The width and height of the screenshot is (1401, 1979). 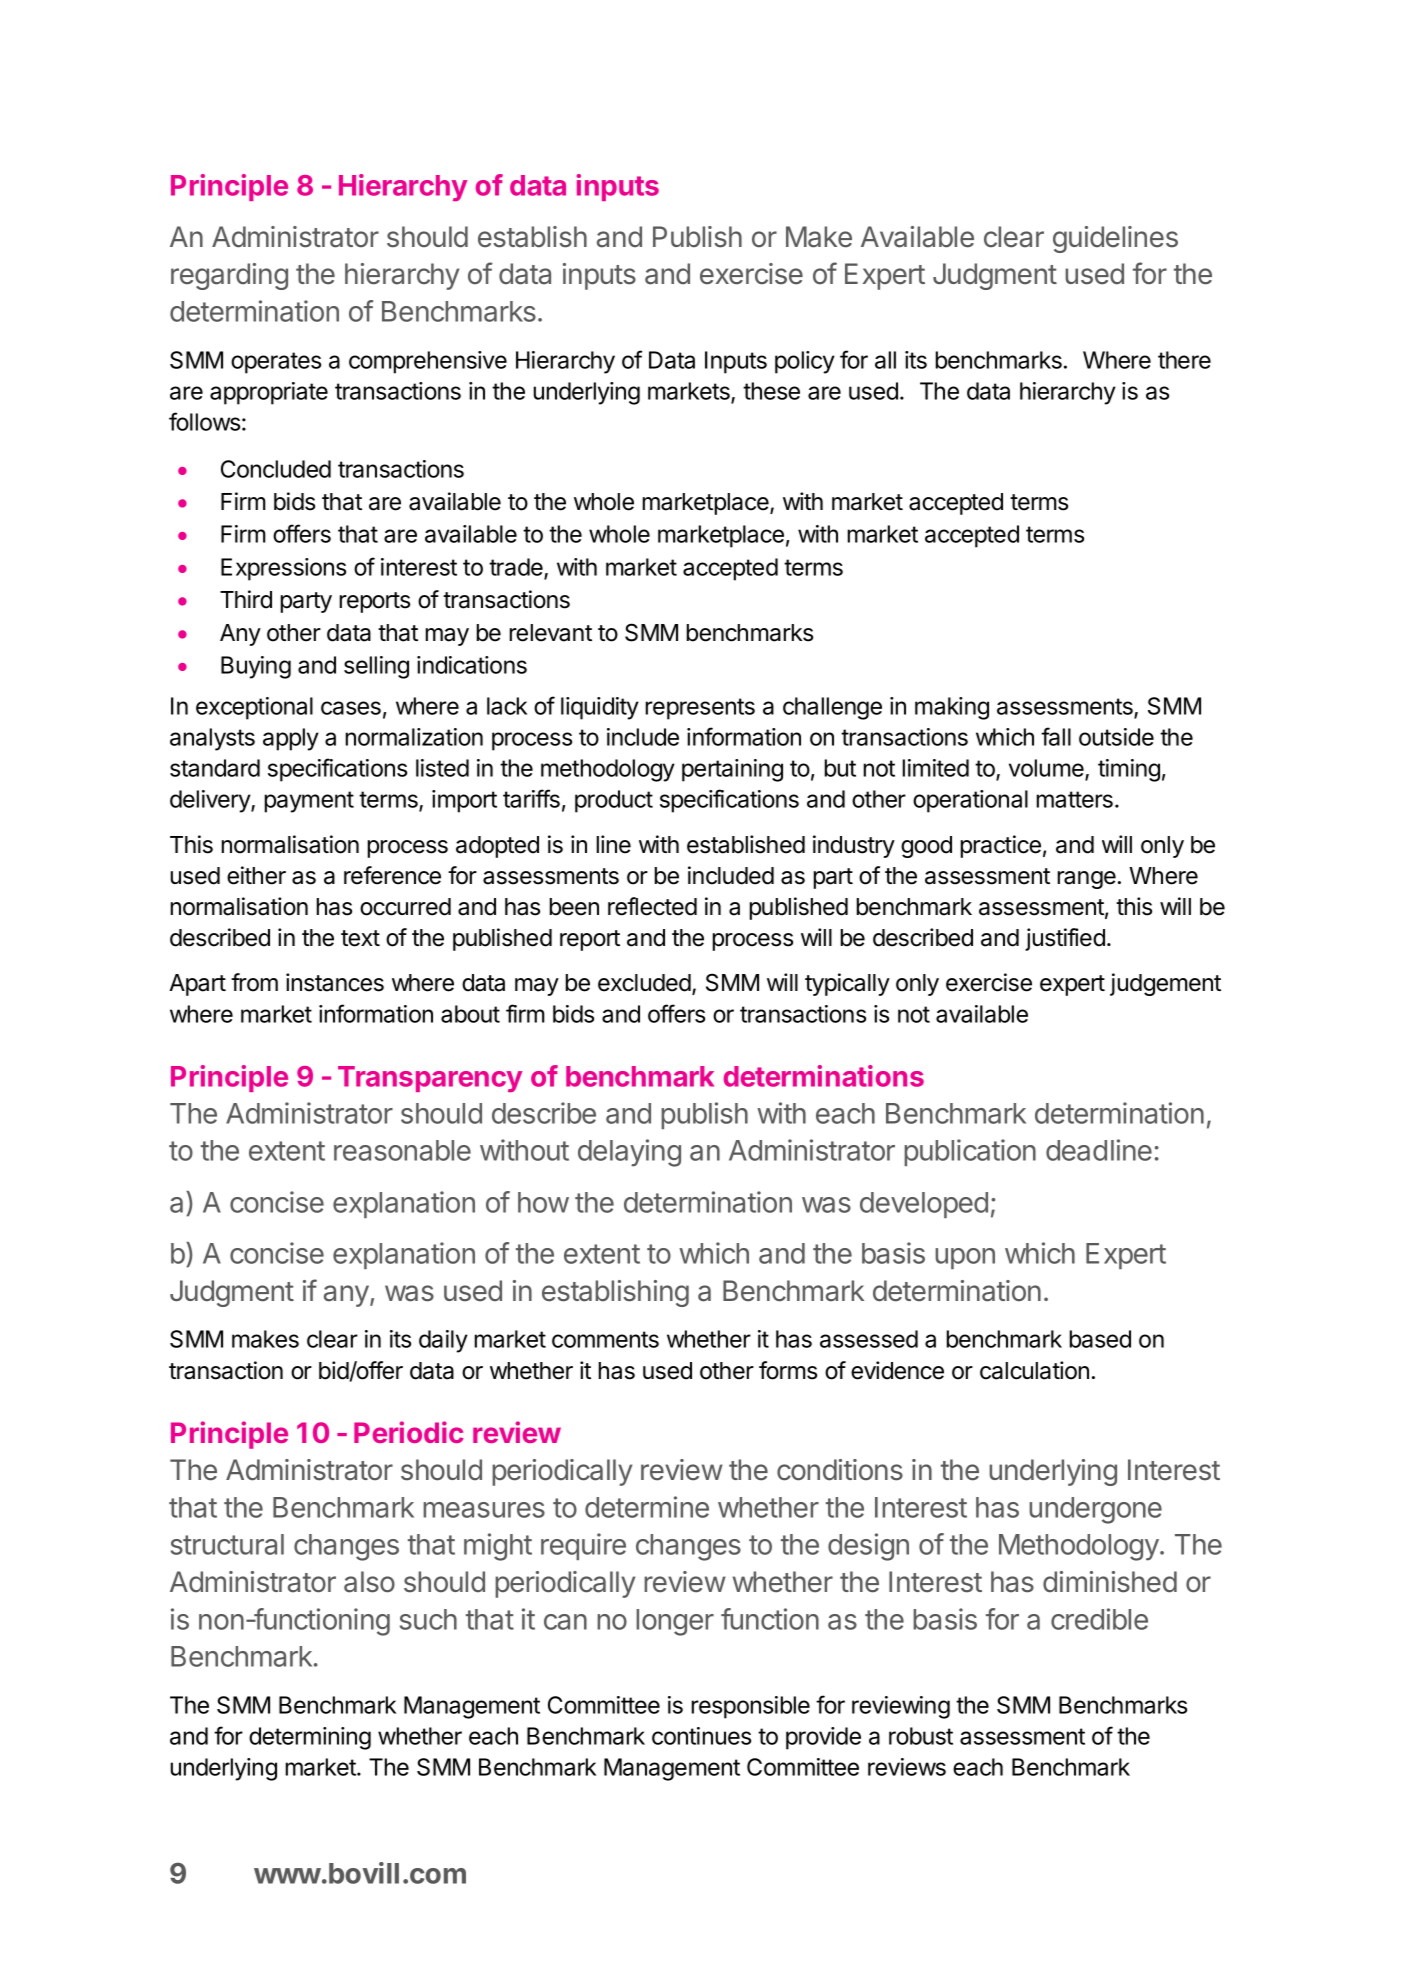 I want to click on daily, so click(x=443, y=1341).
